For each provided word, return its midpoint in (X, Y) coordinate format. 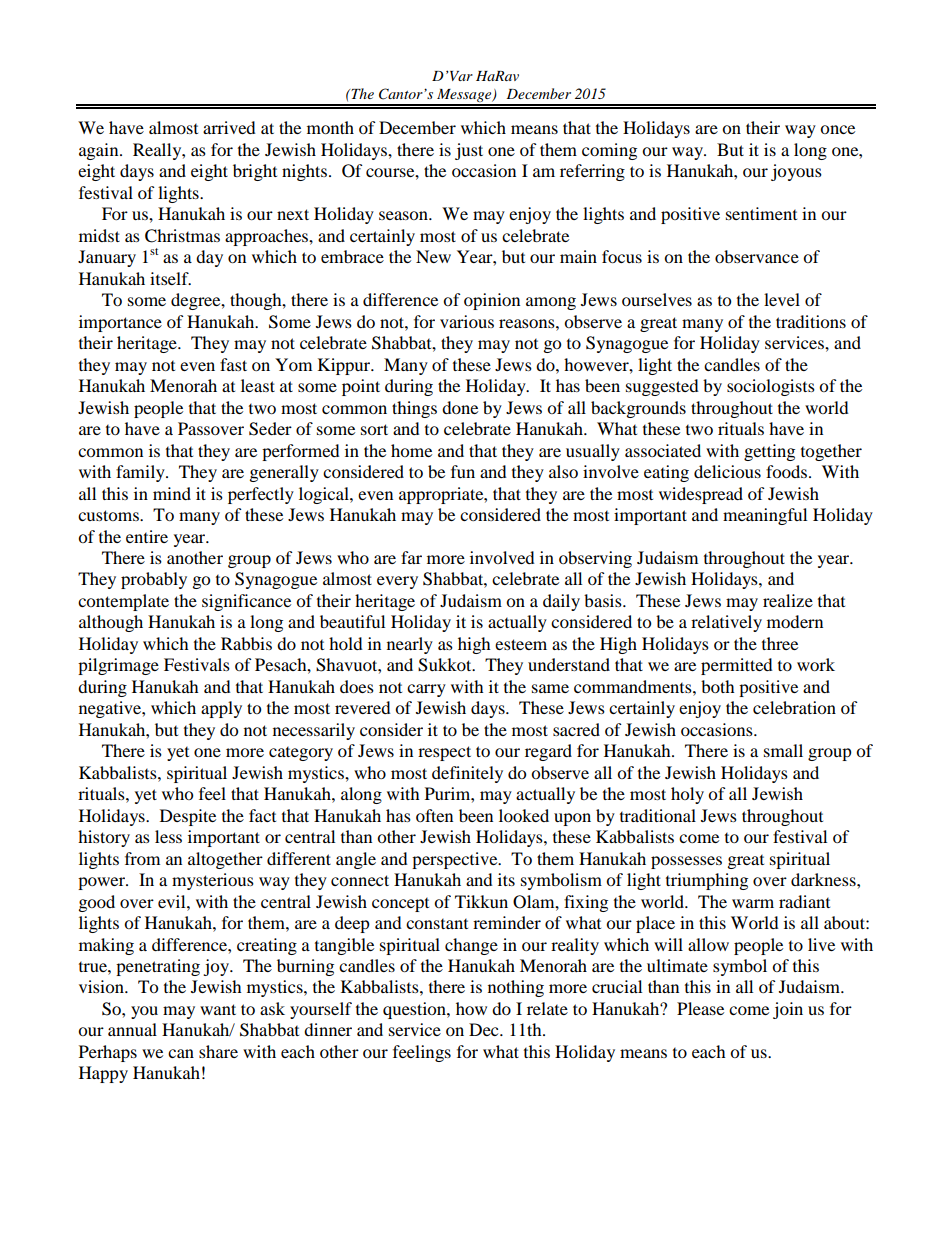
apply (221, 709)
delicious (727, 471)
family (141, 473)
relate (547, 1008)
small (783, 750)
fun (463, 471)
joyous (796, 172)
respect (444, 753)
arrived (229, 127)
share (218, 1051)
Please (700, 1008)
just (469, 151)
